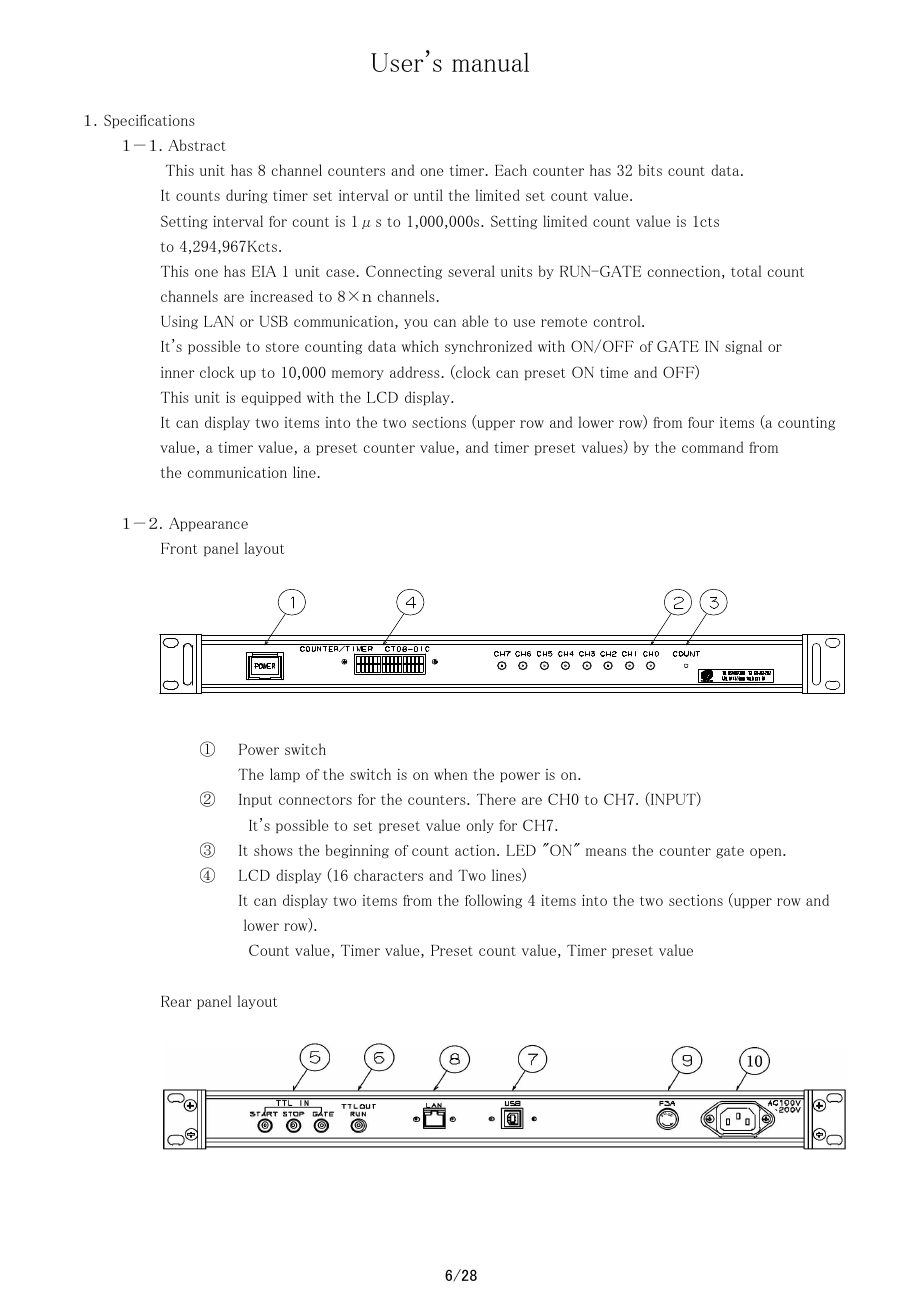 The width and height of the screenshot is (924, 1308). What do you see at coordinates (490, 62) in the screenshot?
I see `manual` at bounding box center [490, 62].
